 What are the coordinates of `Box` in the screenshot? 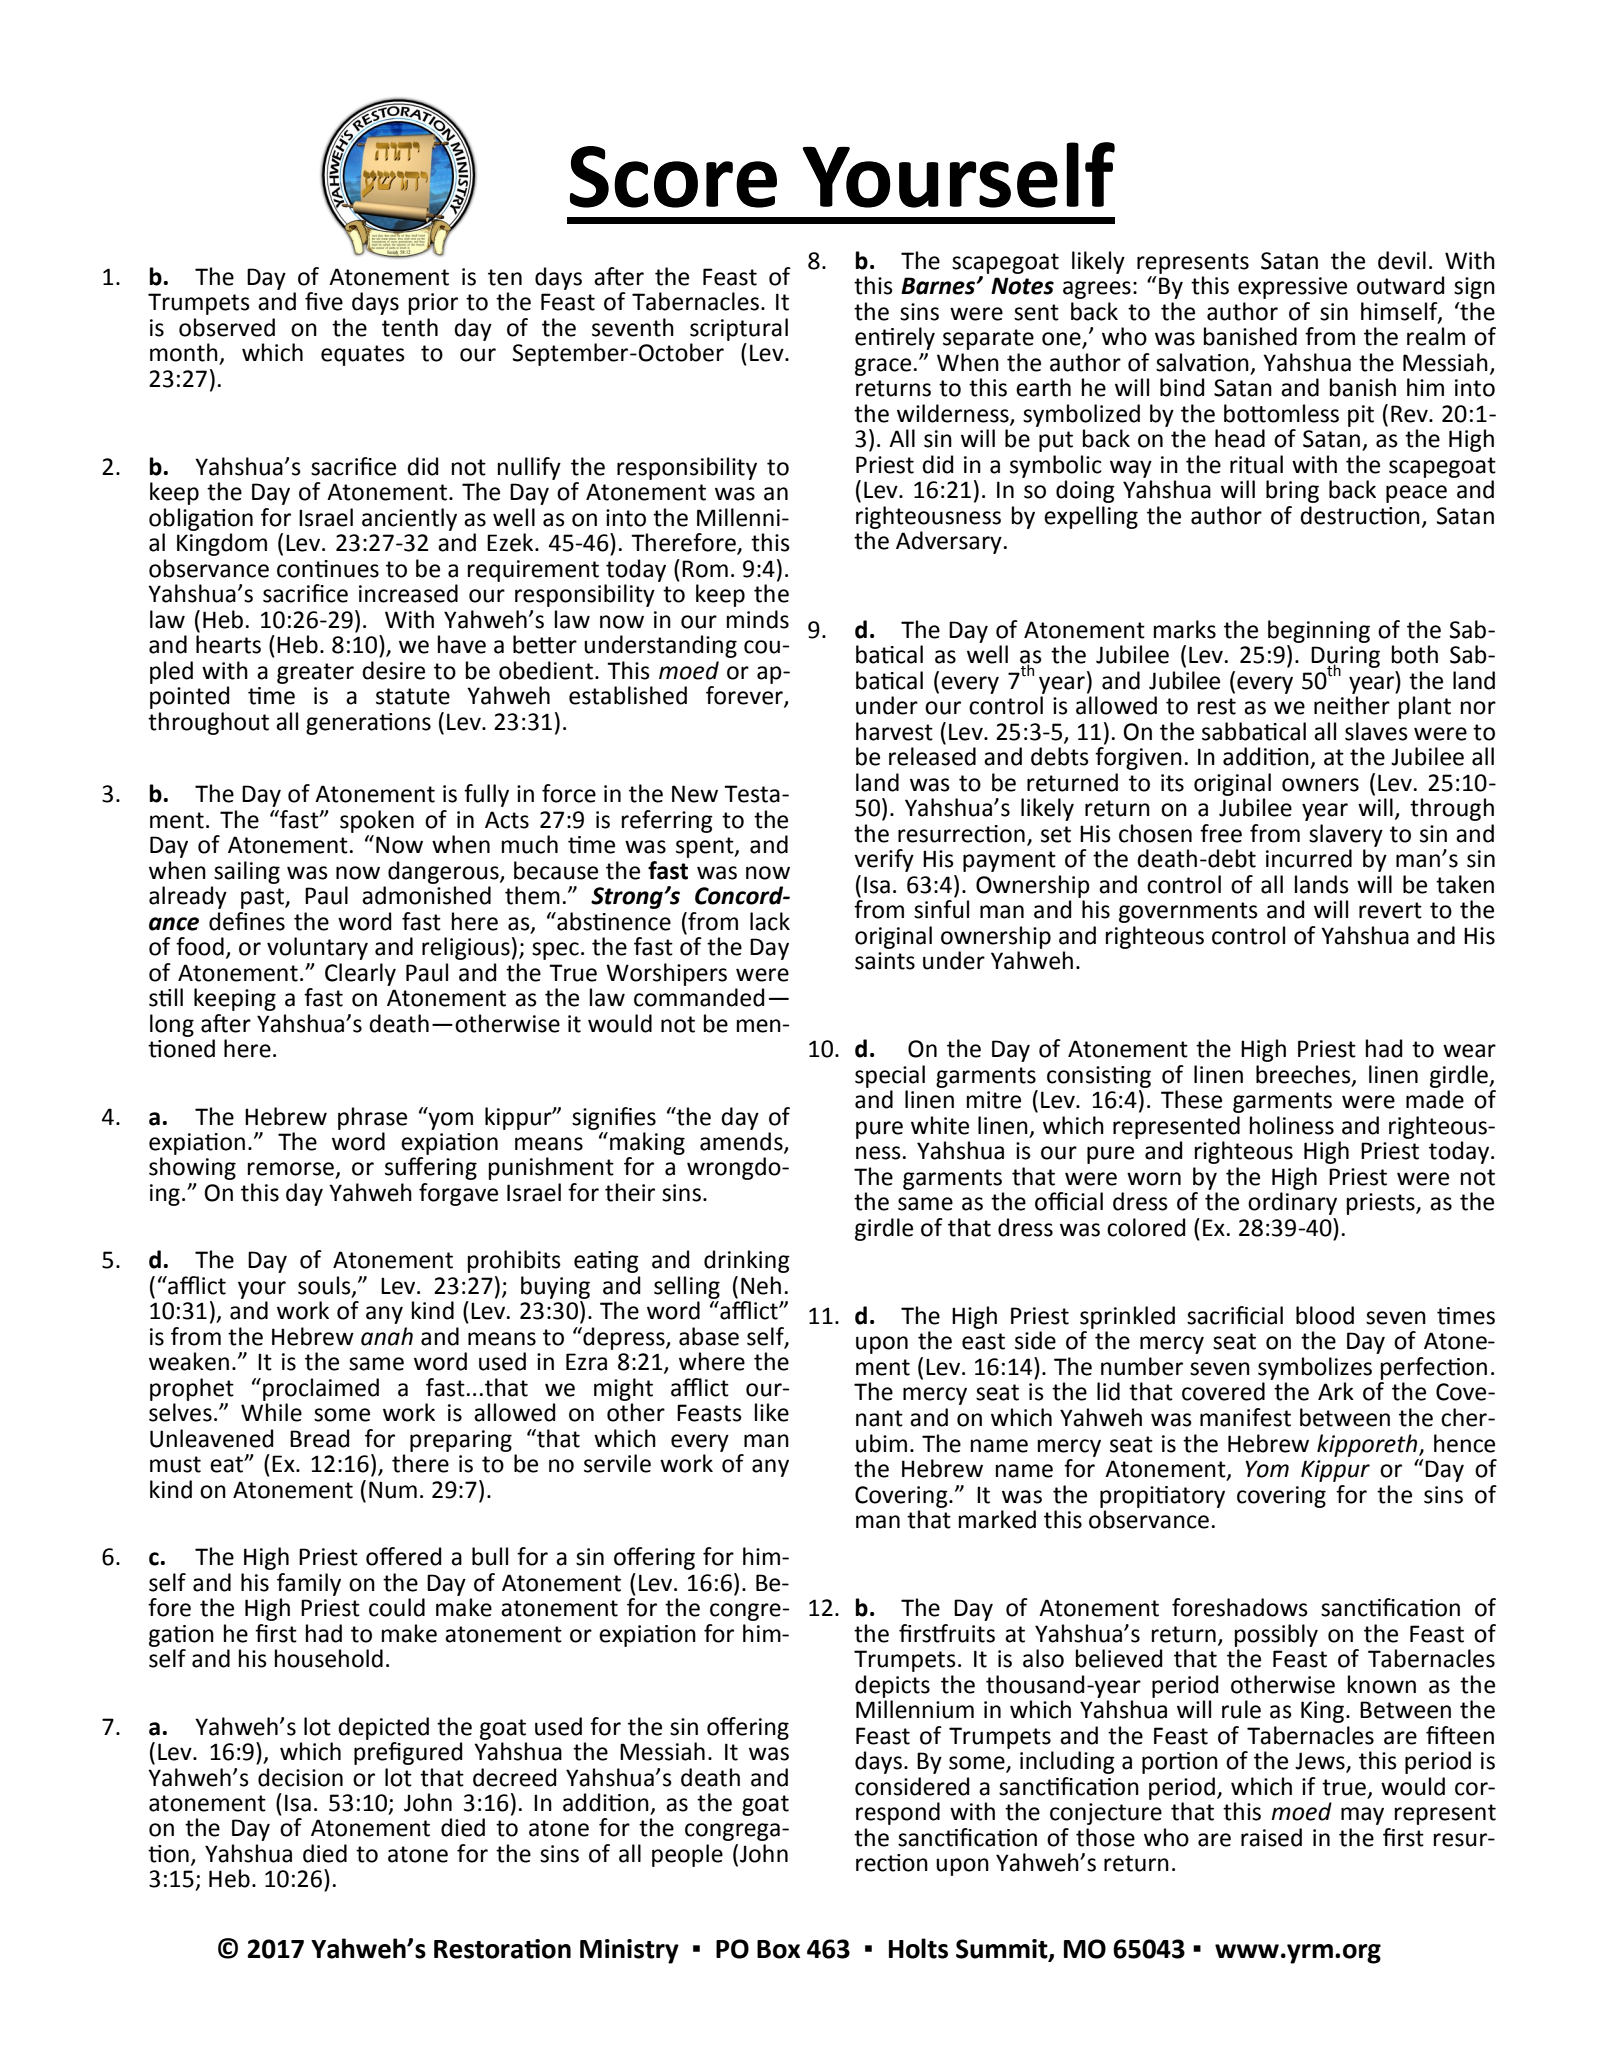 It's located at (778, 1949).
